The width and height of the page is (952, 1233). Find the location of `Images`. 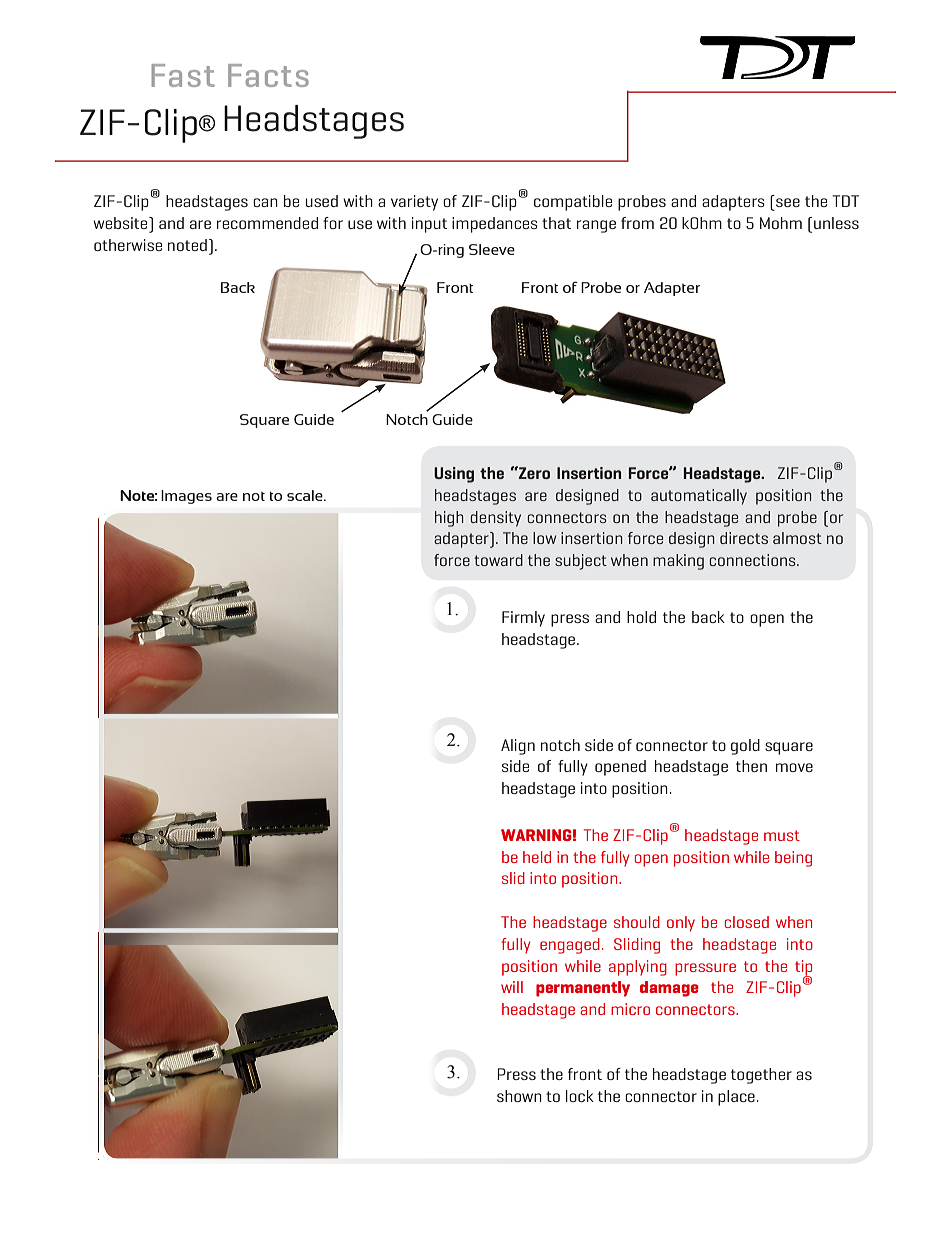

Images is located at coordinates (186, 497).
